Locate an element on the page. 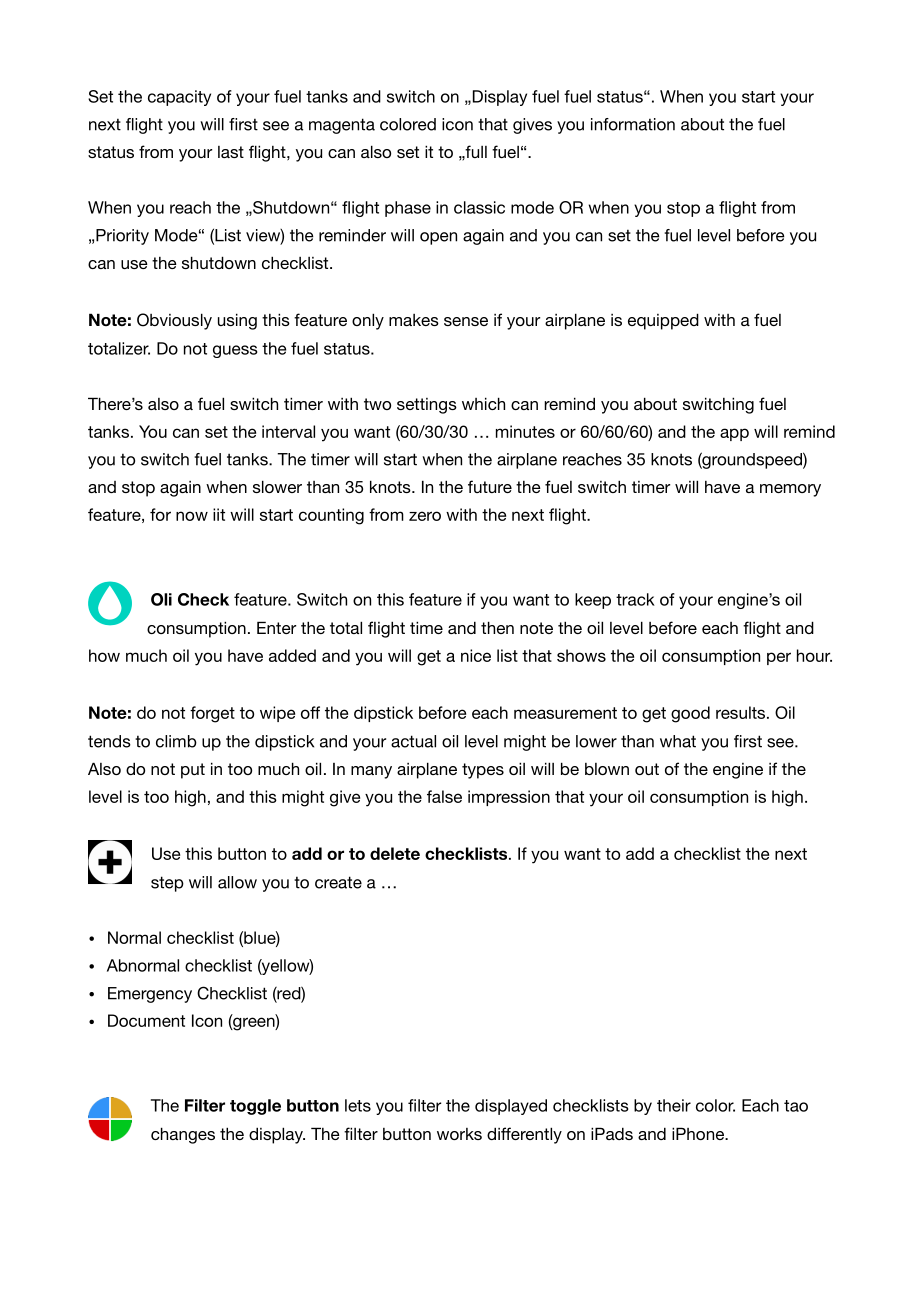 The width and height of the document is (924, 1308). changes is located at coordinates (183, 1135).
